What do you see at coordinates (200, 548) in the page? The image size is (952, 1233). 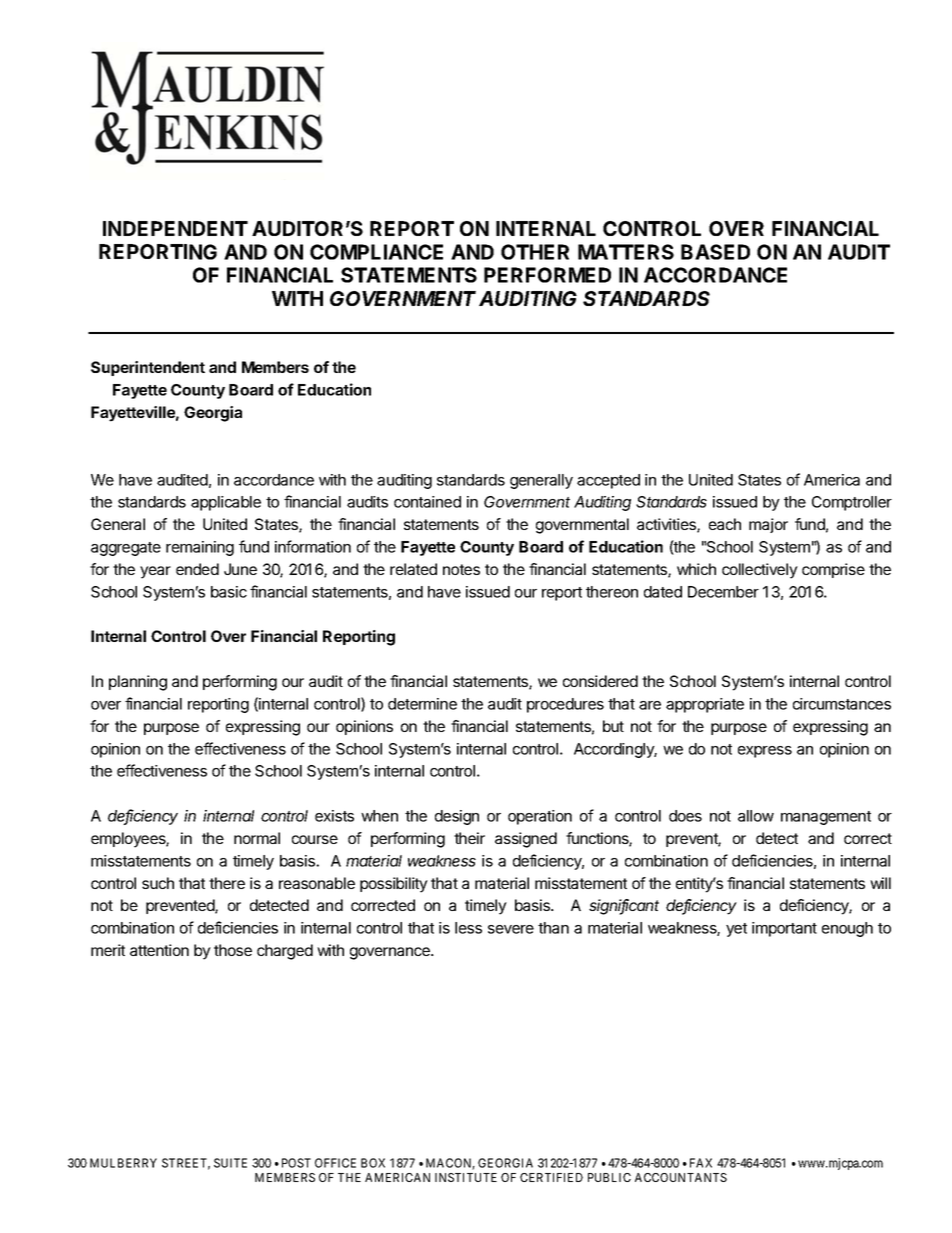 I see `remaining` at bounding box center [200, 548].
